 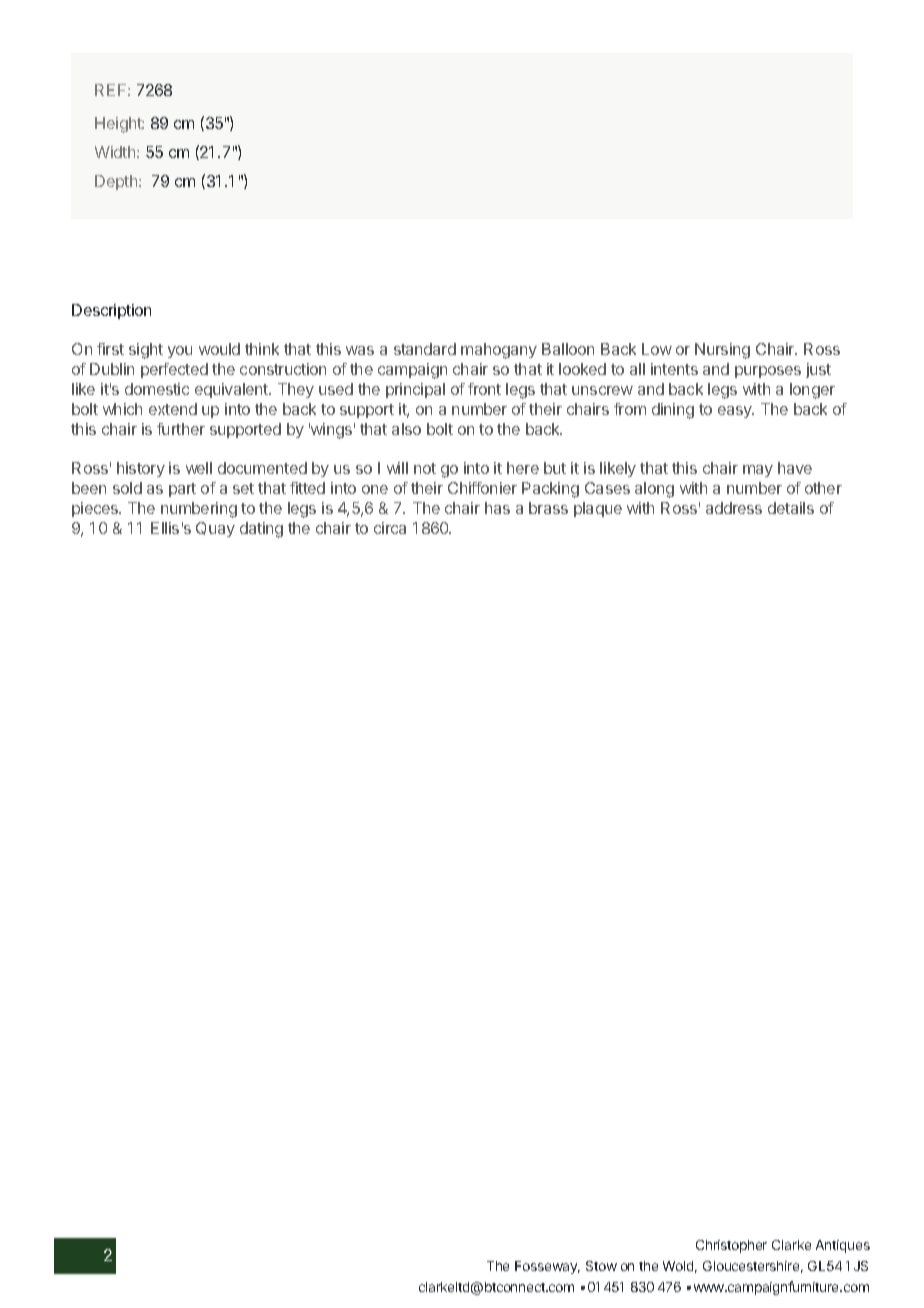 What do you see at coordinates (731, 1246) in the document?
I see `Christopher` at bounding box center [731, 1246].
